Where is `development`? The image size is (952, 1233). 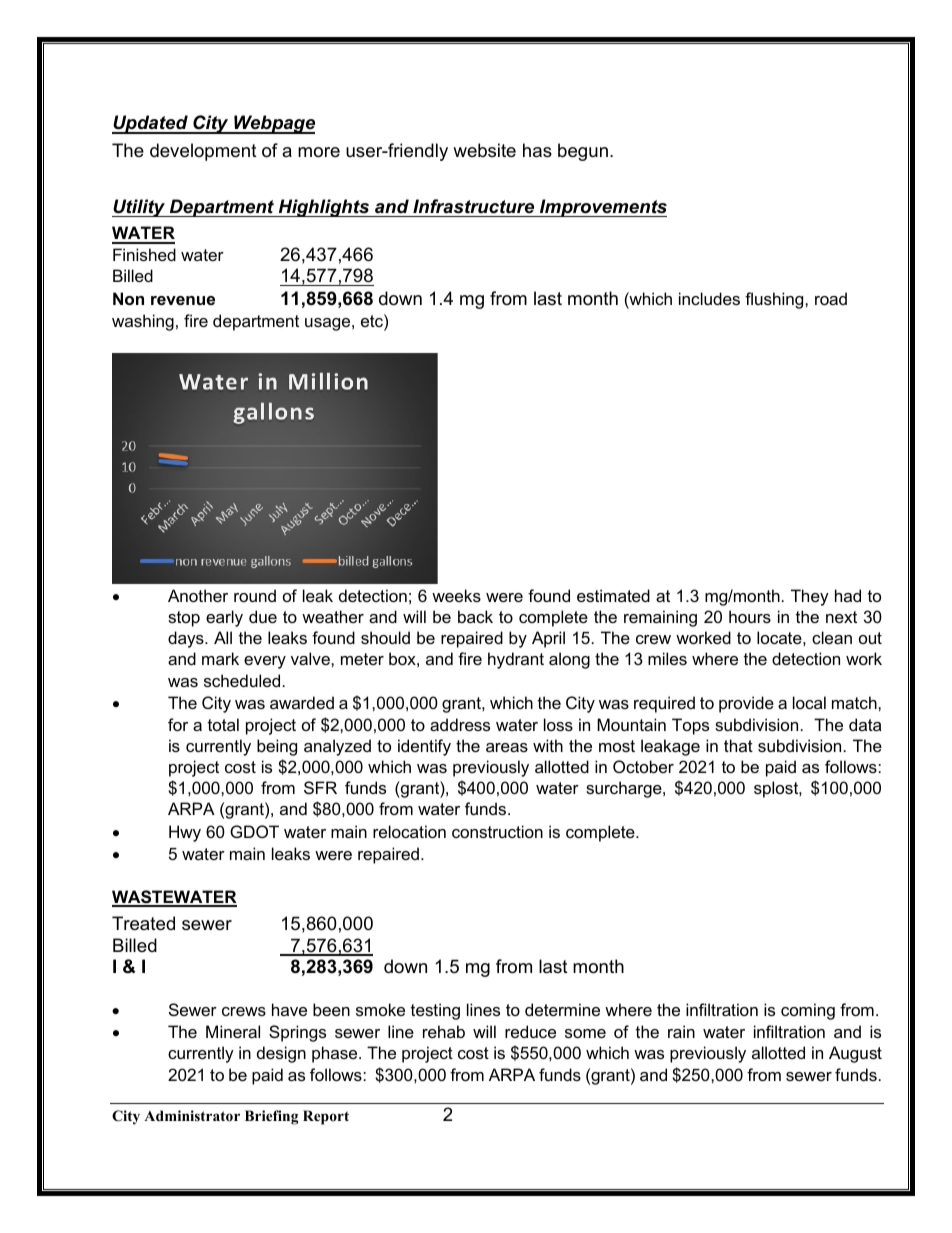
development is located at coordinates (203, 152).
